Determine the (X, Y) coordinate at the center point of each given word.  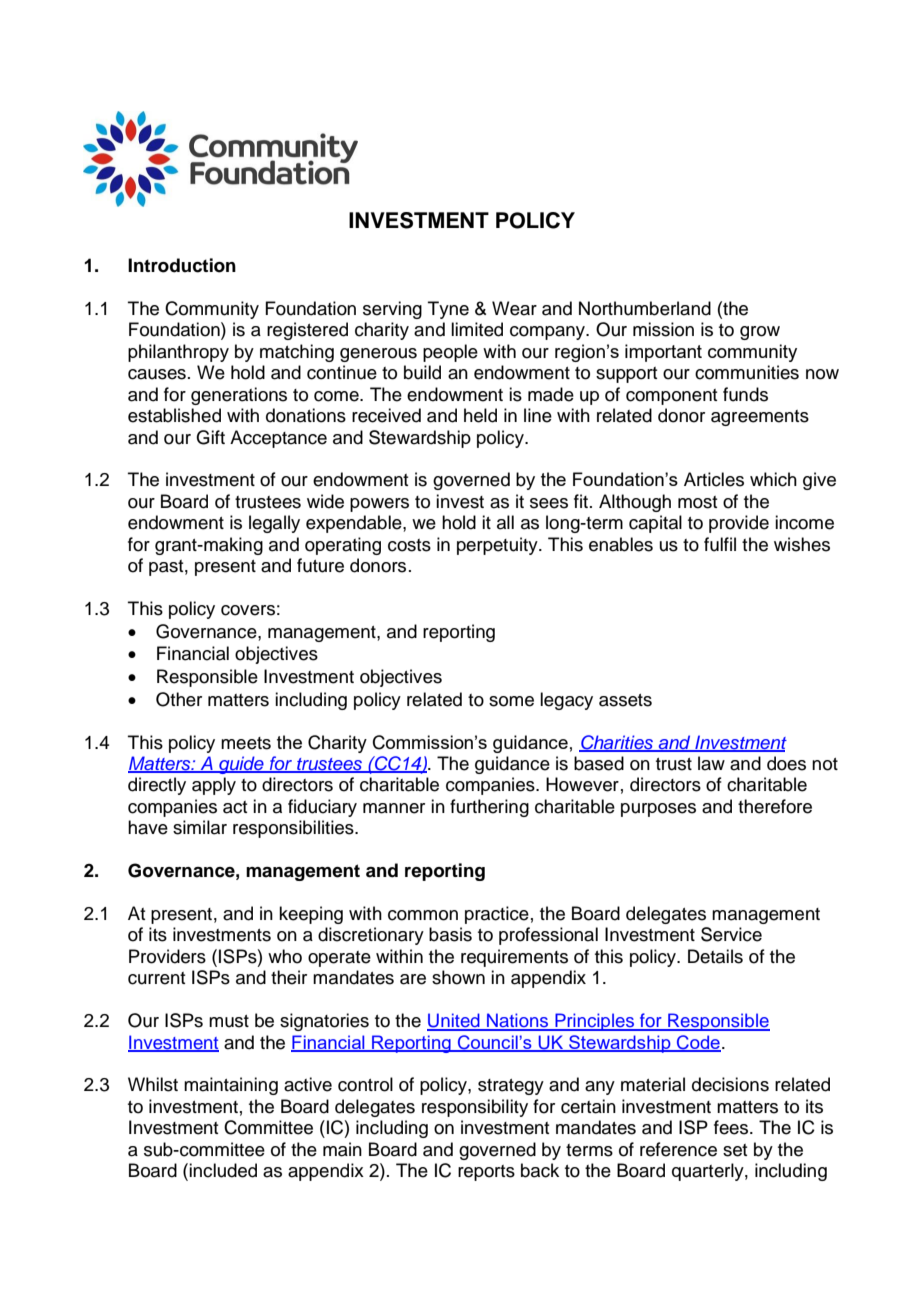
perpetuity (498, 546)
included (223, 1170)
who (285, 956)
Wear (514, 308)
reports (486, 1173)
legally (274, 524)
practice (497, 915)
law (711, 763)
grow (760, 333)
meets (246, 743)
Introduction (182, 265)
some (511, 701)
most (697, 502)
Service (731, 934)
